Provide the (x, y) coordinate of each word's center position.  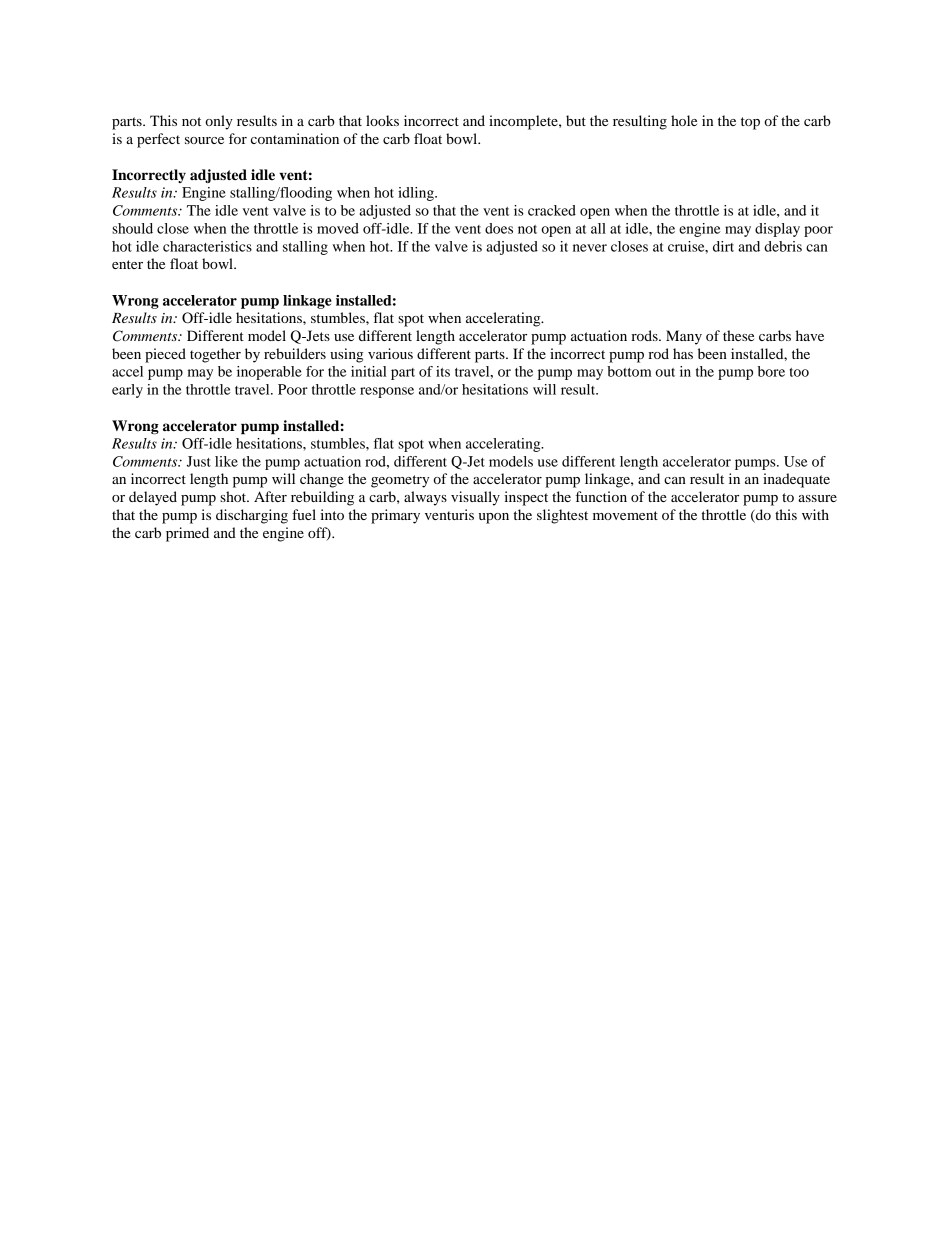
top (750, 123)
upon (494, 518)
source (204, 140)
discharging (252, 516)
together (215, 355)
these (738, 335)
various (390, 353)
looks (382, 120)
